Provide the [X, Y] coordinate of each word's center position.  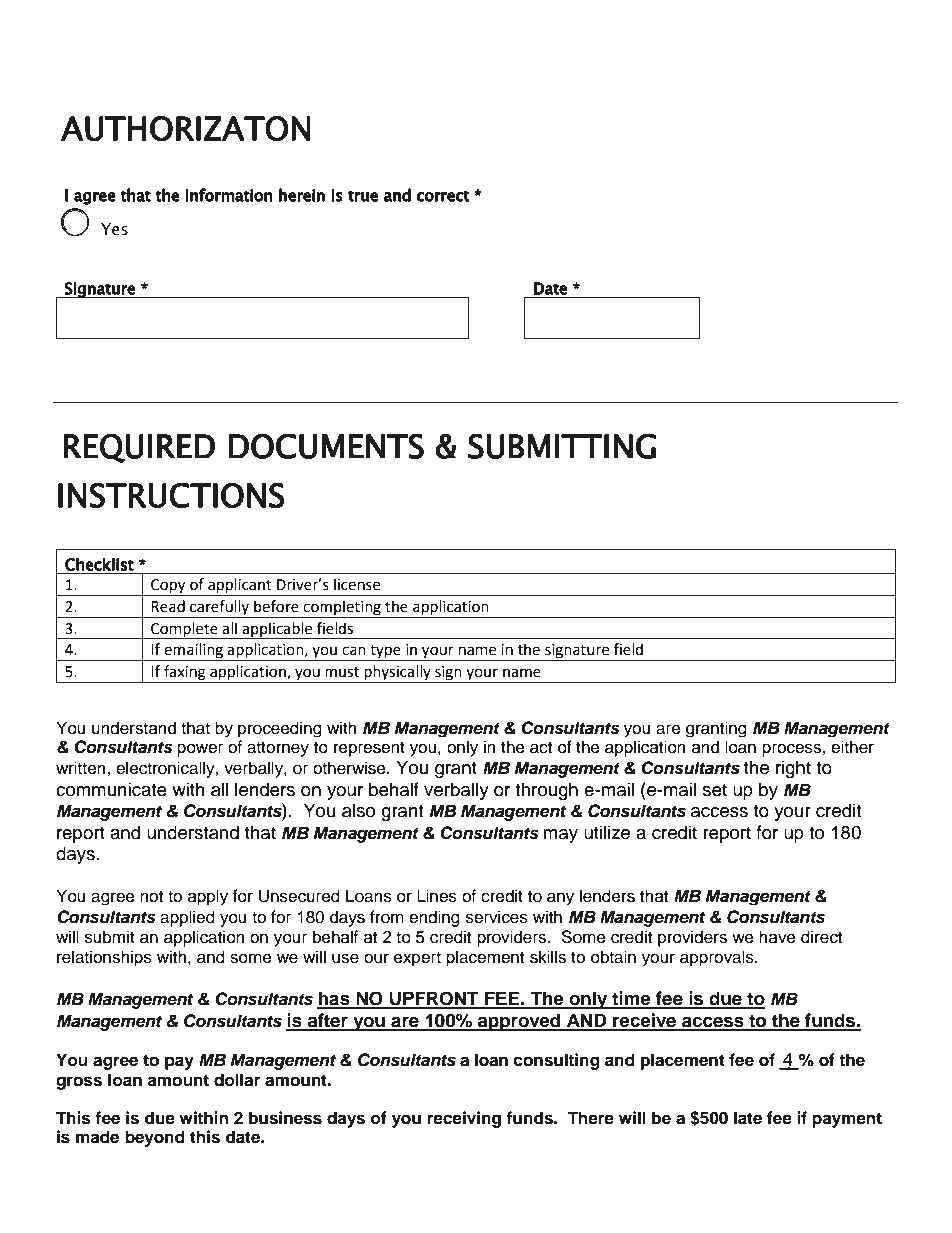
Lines [437, 896]
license [357, 584]
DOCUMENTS [326, 446]
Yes [114, 229]
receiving [464, 1119]
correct [442, 196]
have [777, 937]
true [363, 196]
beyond [155, 1138]
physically [397, 674]
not [151, 897]
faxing [185, 674]
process [792, 750]
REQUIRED [139, 448]
